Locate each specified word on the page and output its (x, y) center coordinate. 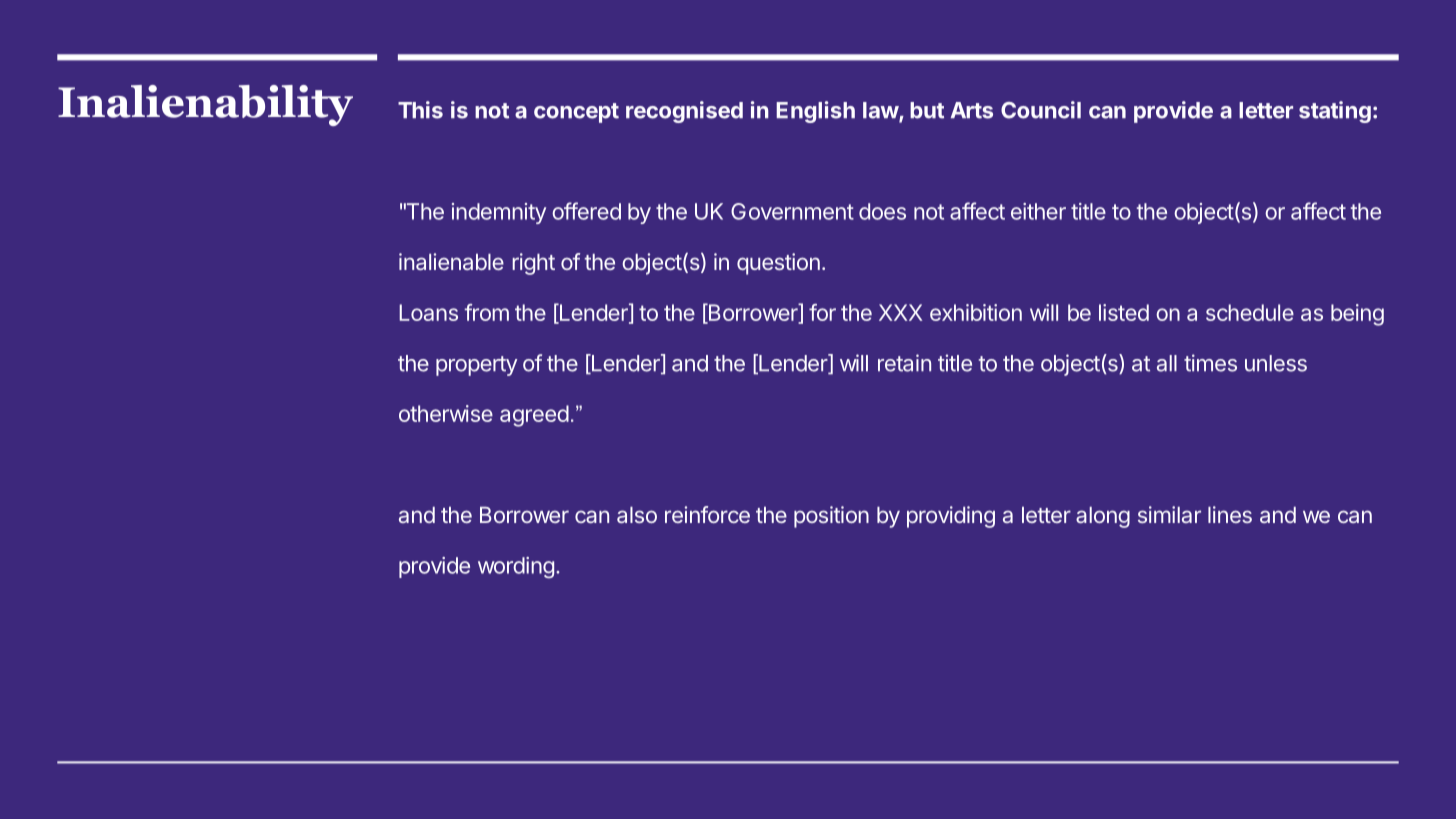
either (1038, 211)
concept (576, 113)
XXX (900, 312)
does (882, 211)
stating (1335, 112)
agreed (534, 416)
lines (1230, 514)
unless (1276, 363)
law (881, 111)
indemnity (499, 213)
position (831, 517)
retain (904, 363)
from (486, 312)
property (476, 366)
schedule (1250, 312)
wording (516, 567)
